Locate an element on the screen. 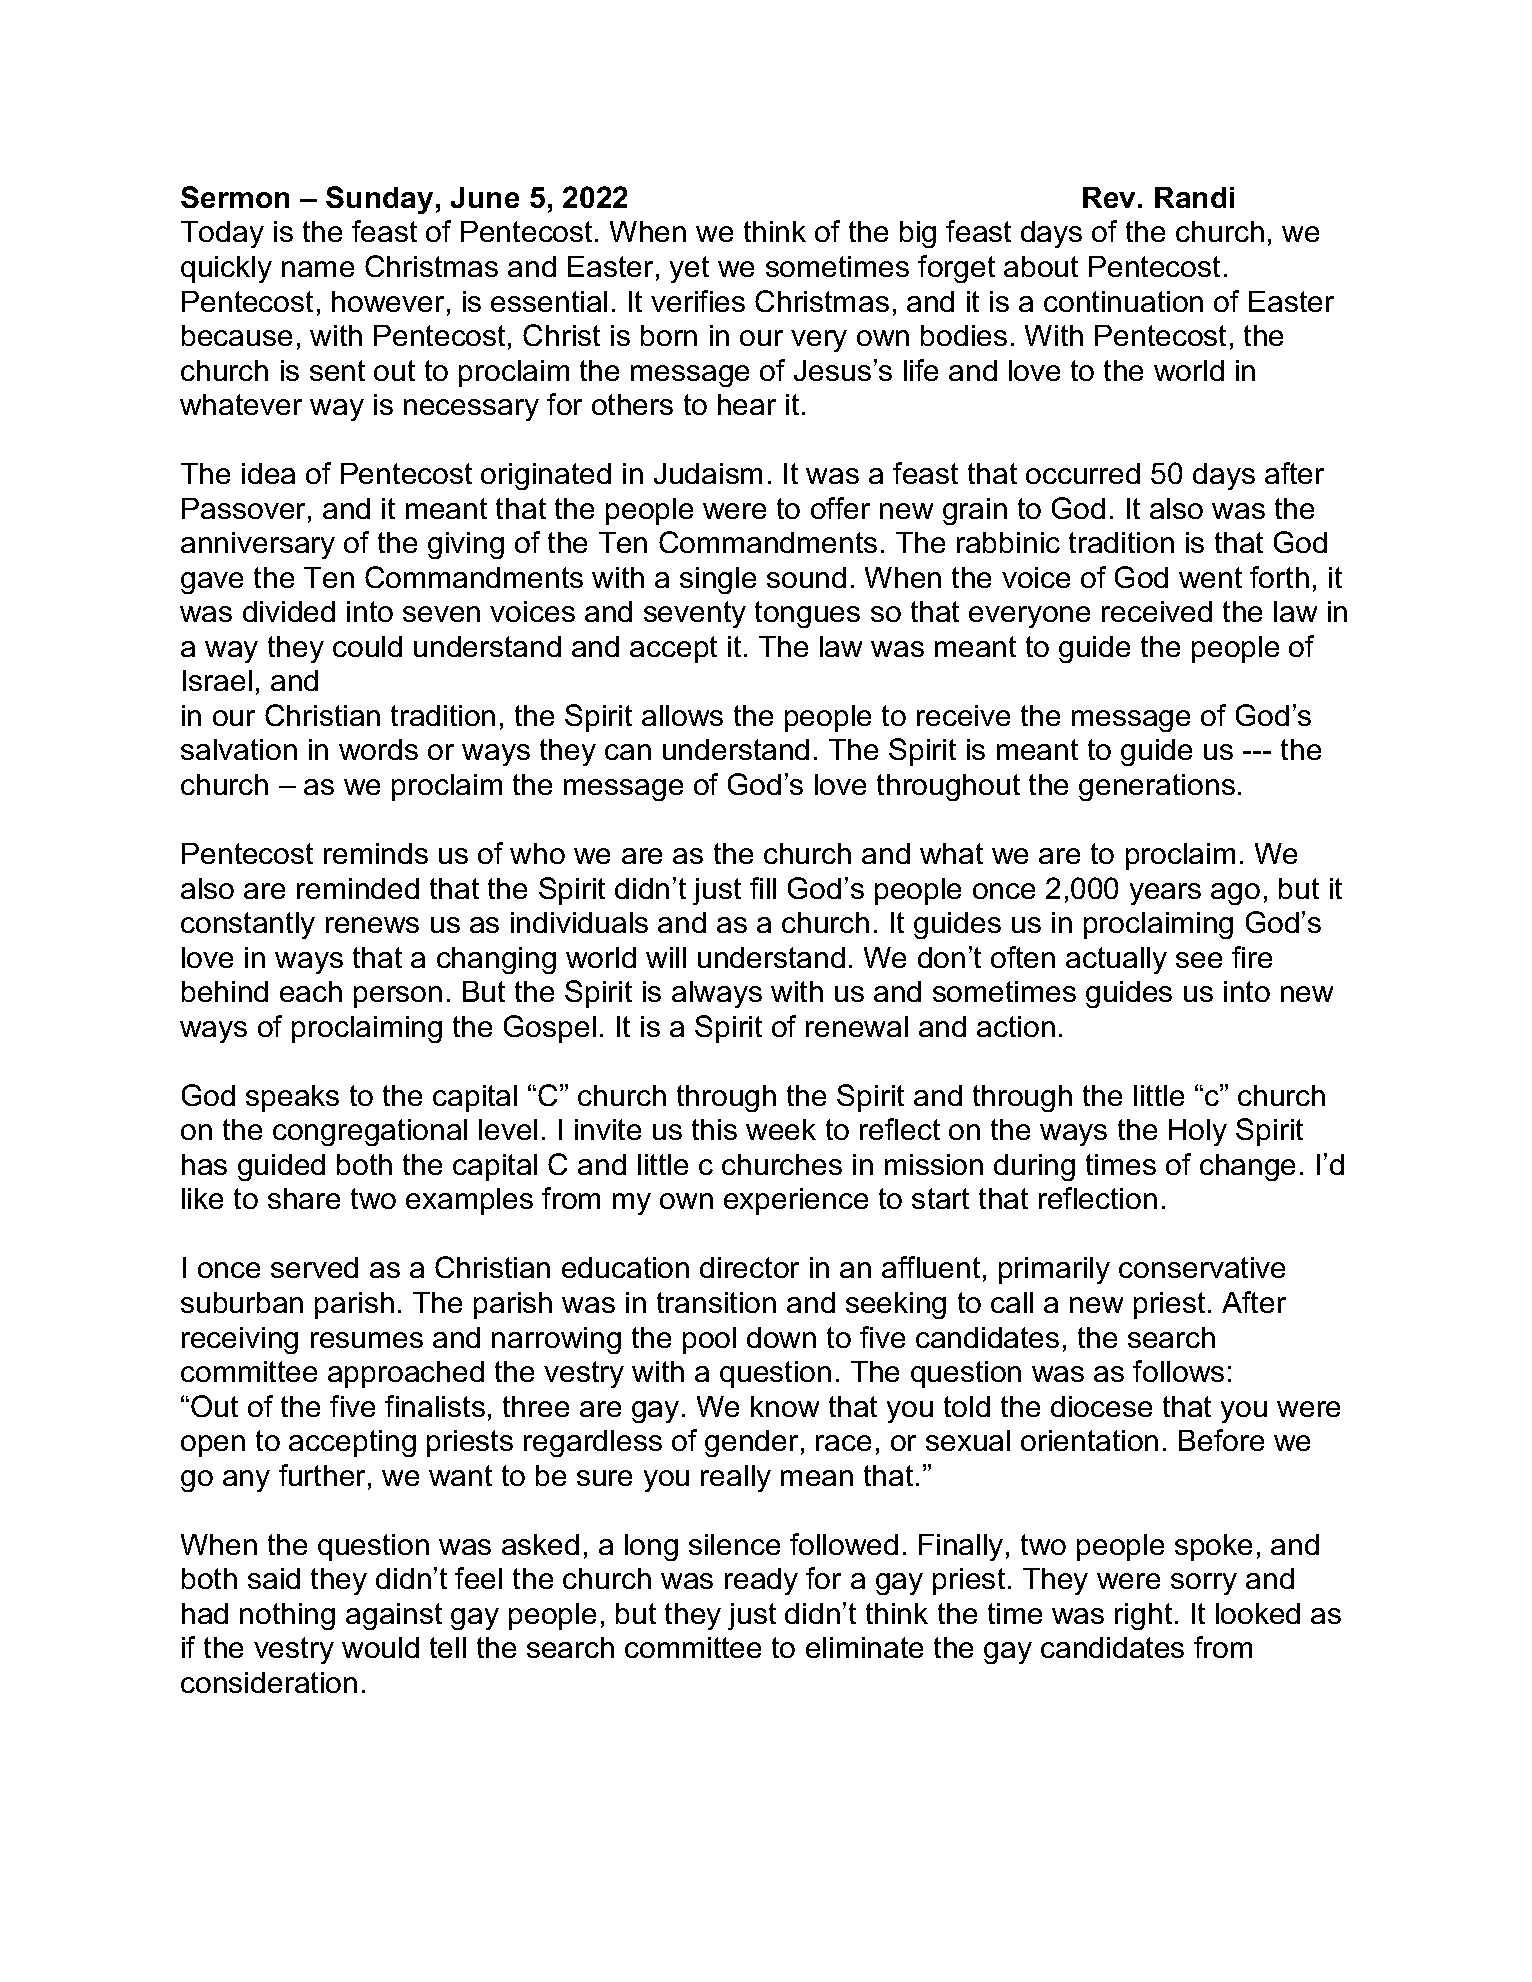  actually is located at coordinates (1116, 960).
